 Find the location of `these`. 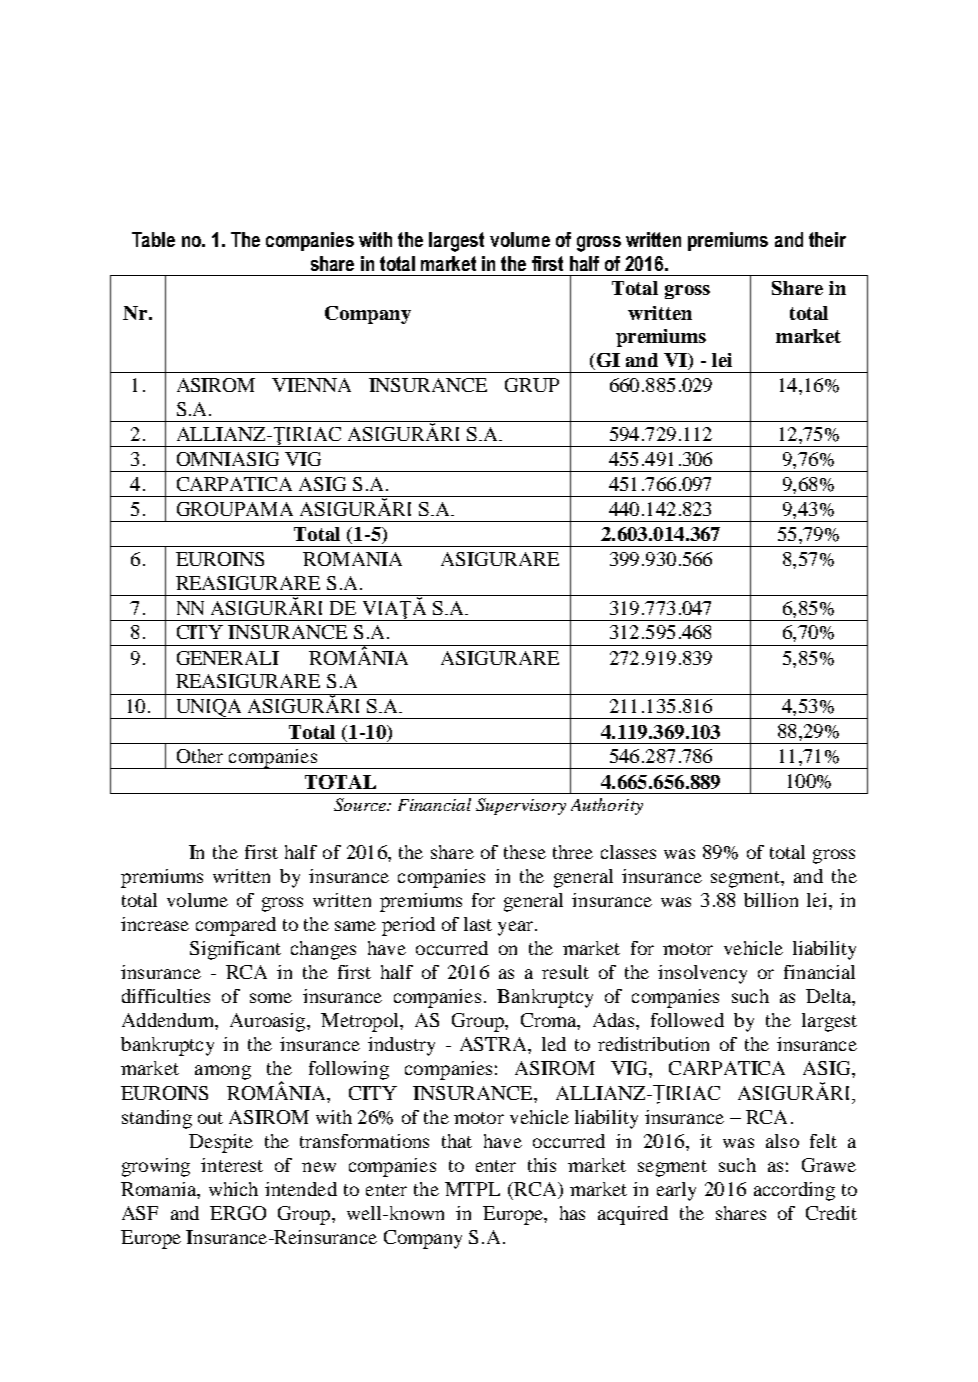

these is located at coordinates (525, 852).
